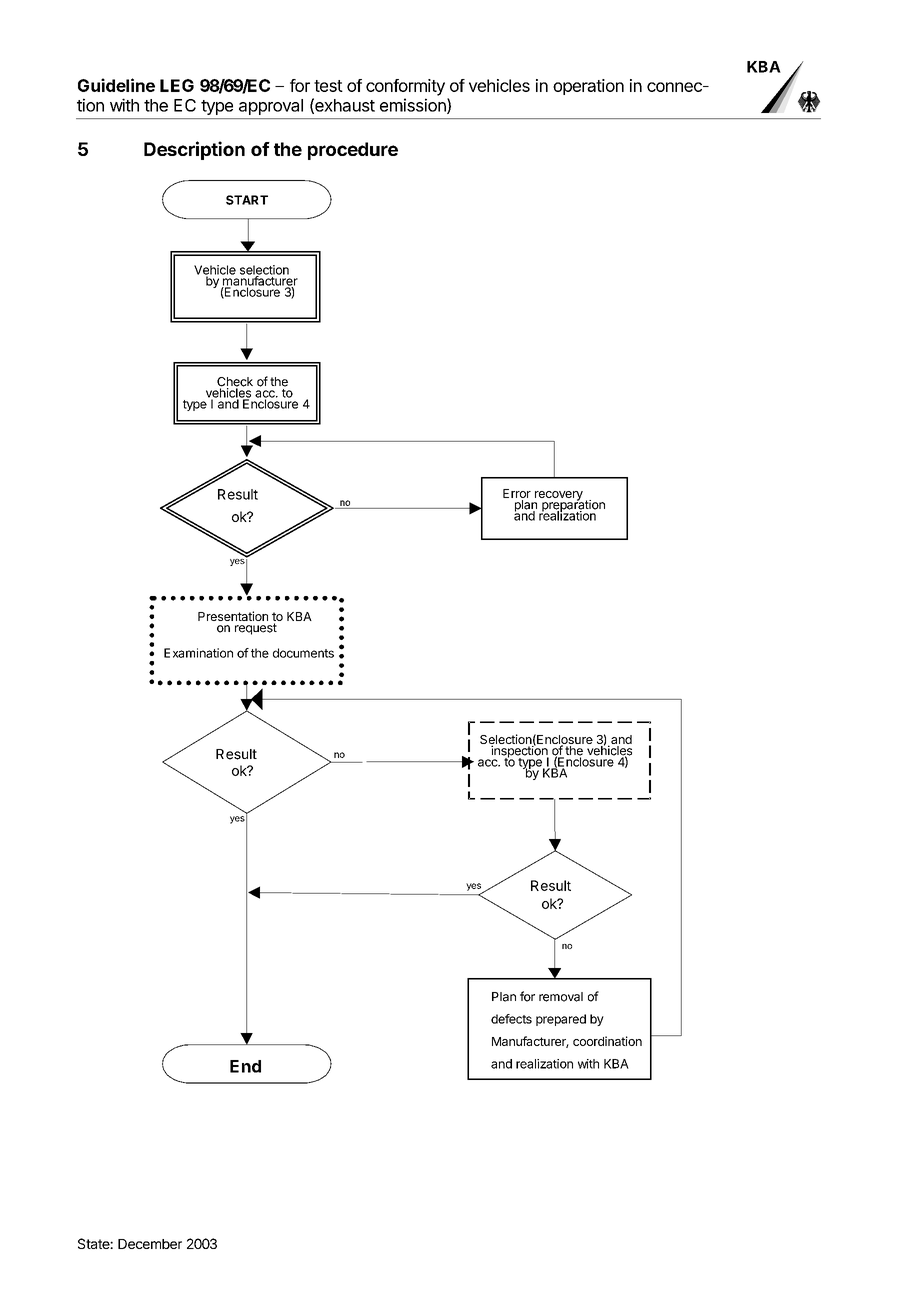 Image resolution: width=924 pixels, height=1308 pixels. I want to click on LEG, so click(177, 85).
